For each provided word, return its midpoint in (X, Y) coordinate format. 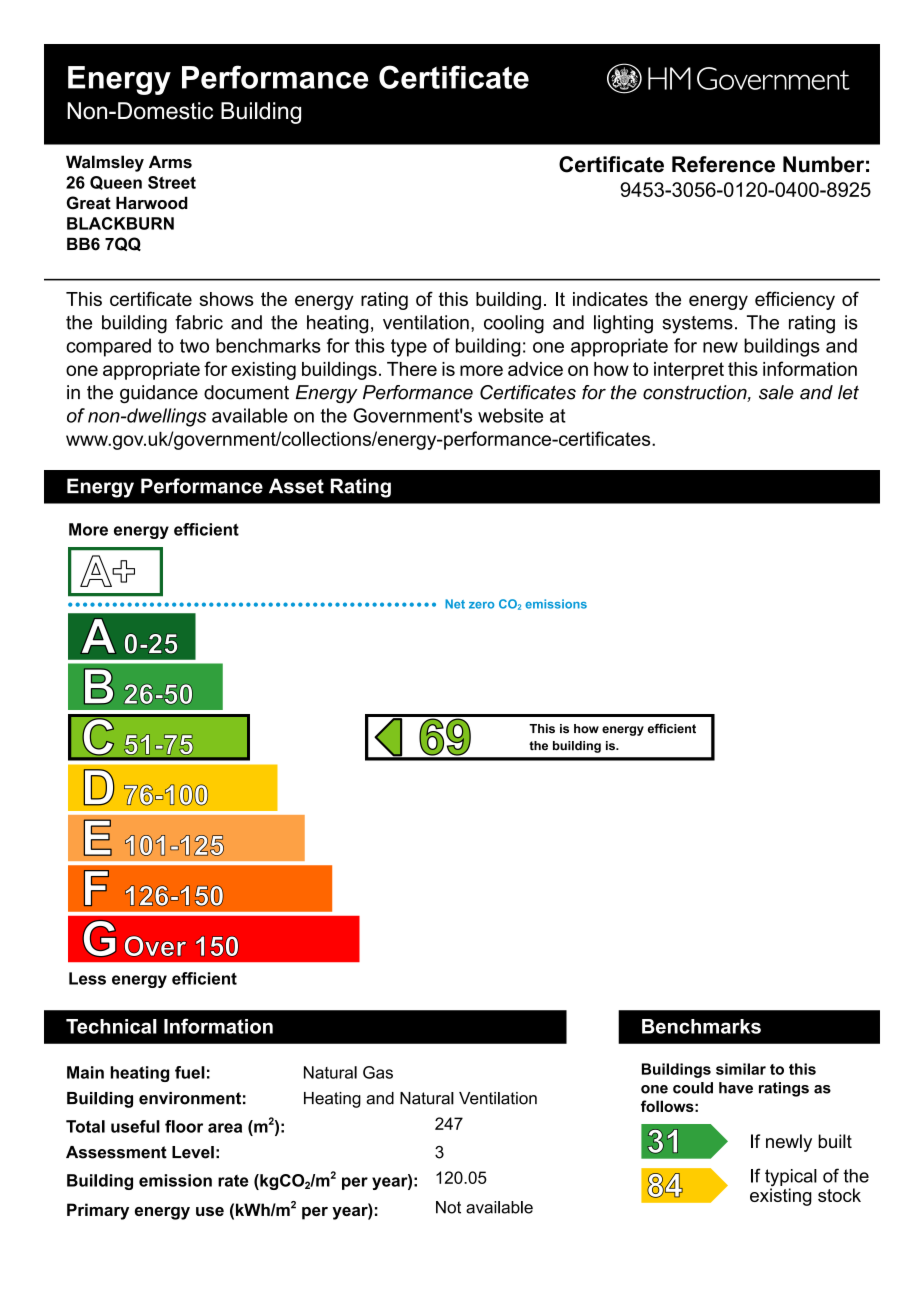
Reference (723, 164)
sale (776, 392)
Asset (296, 486)
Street (172, 182)
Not (448, 1207)
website (510, 415)
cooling (514, 324)
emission (175, 1180)
